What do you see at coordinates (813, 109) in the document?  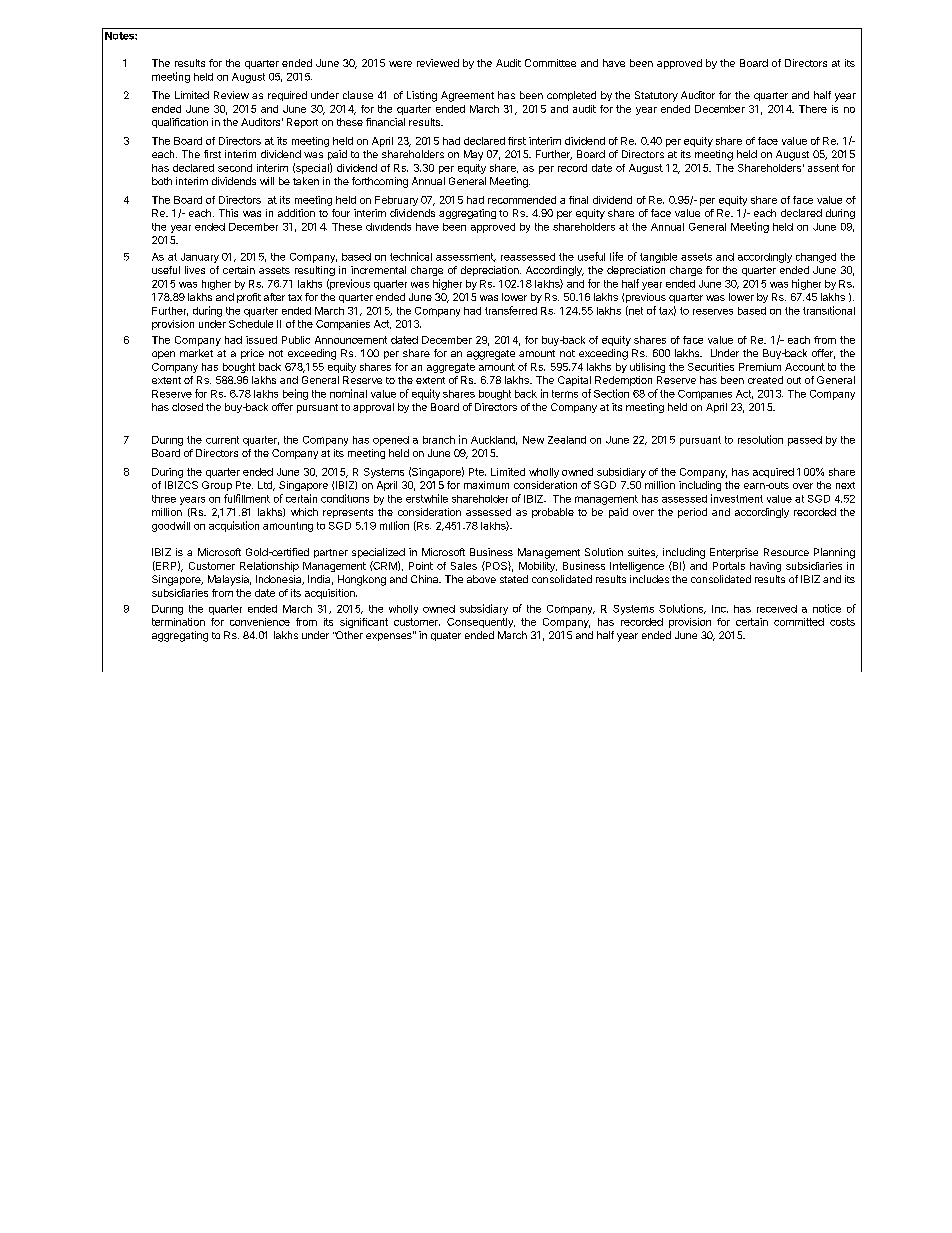 I see `There` at bounding box center [813, 109].
